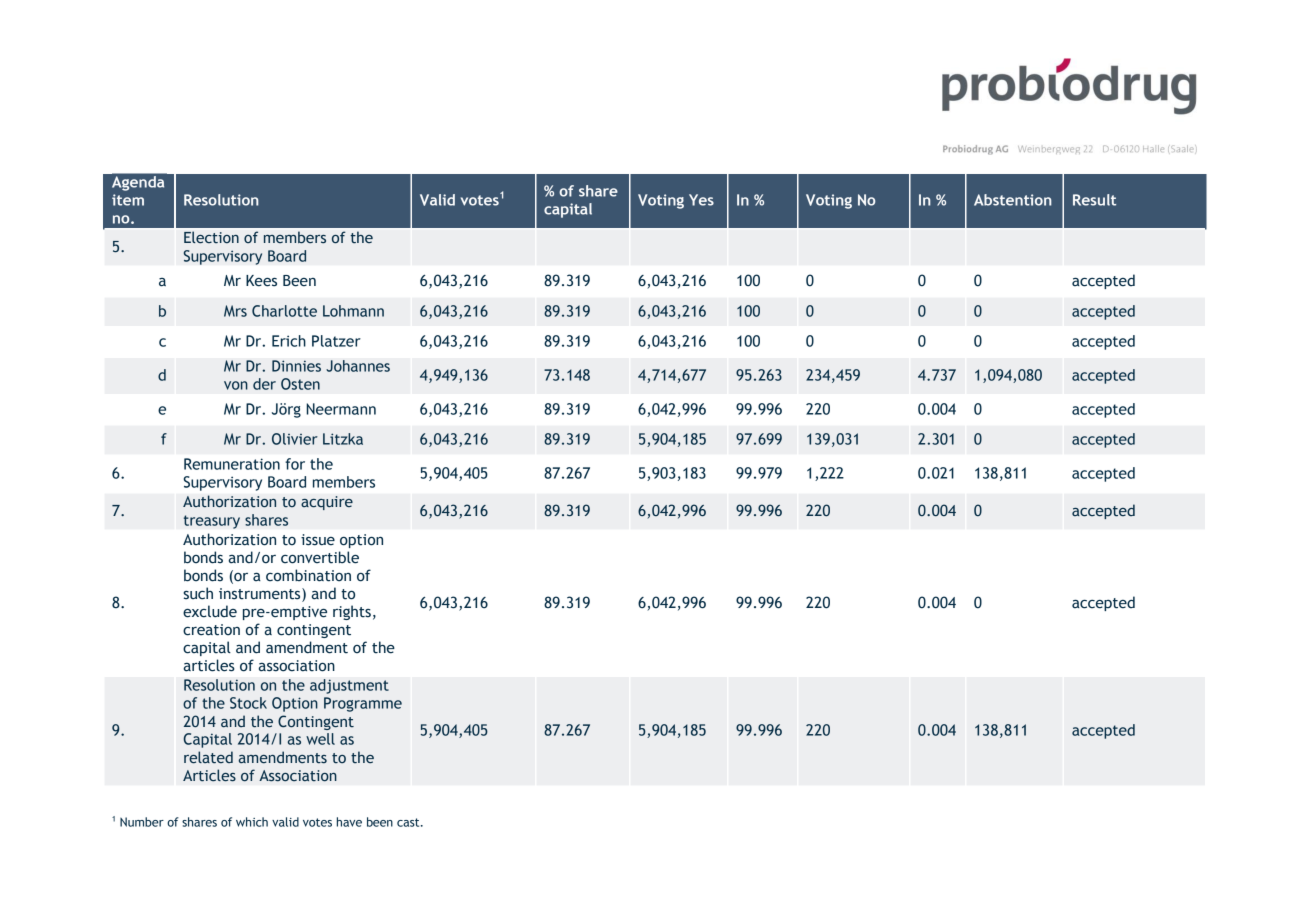 This screenshot has width=1309, height=924. I want to click on treasury, so click(212, 522).
